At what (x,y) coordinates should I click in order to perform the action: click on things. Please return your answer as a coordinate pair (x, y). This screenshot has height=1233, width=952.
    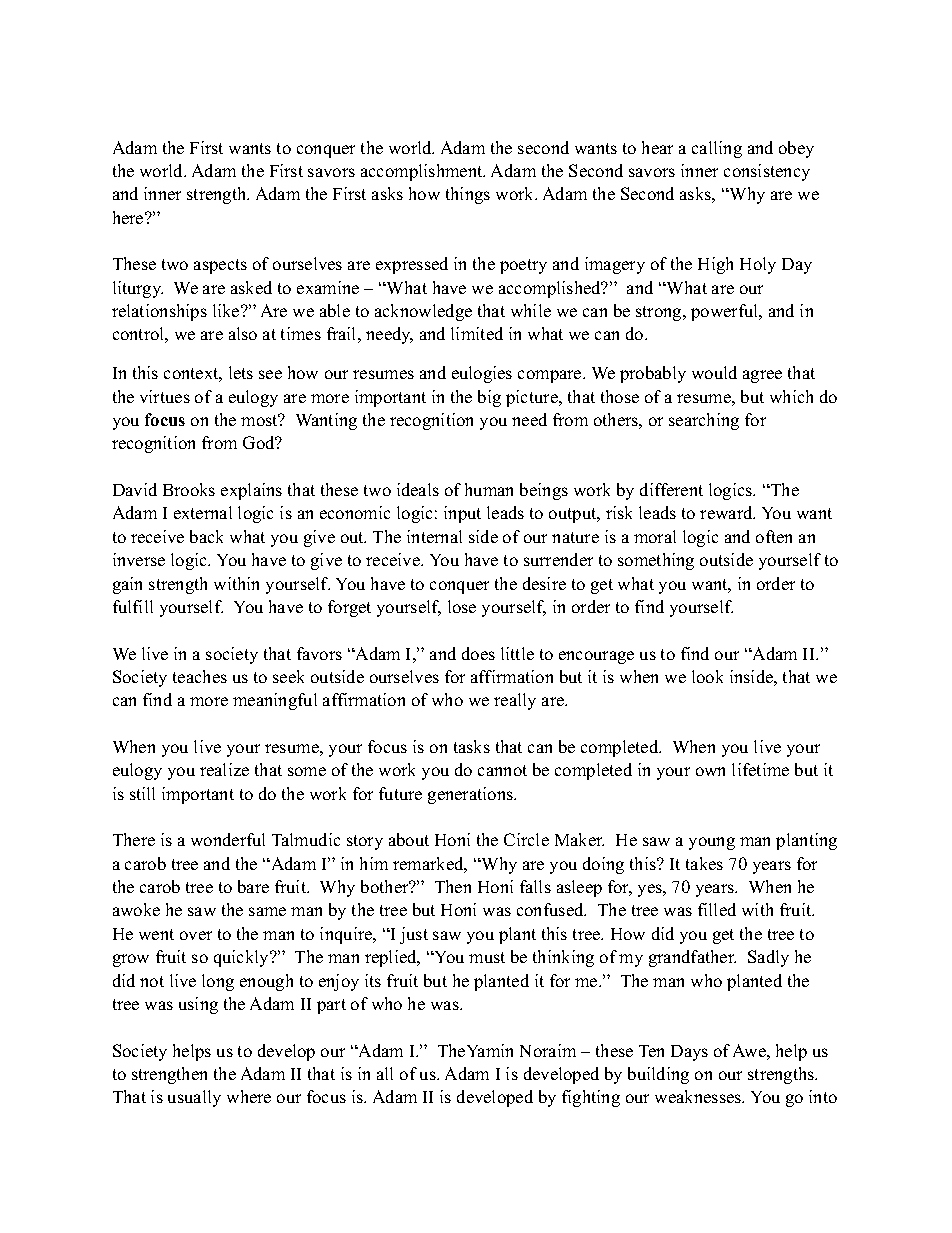
    Looking at the image, I should click on (468, 195).
